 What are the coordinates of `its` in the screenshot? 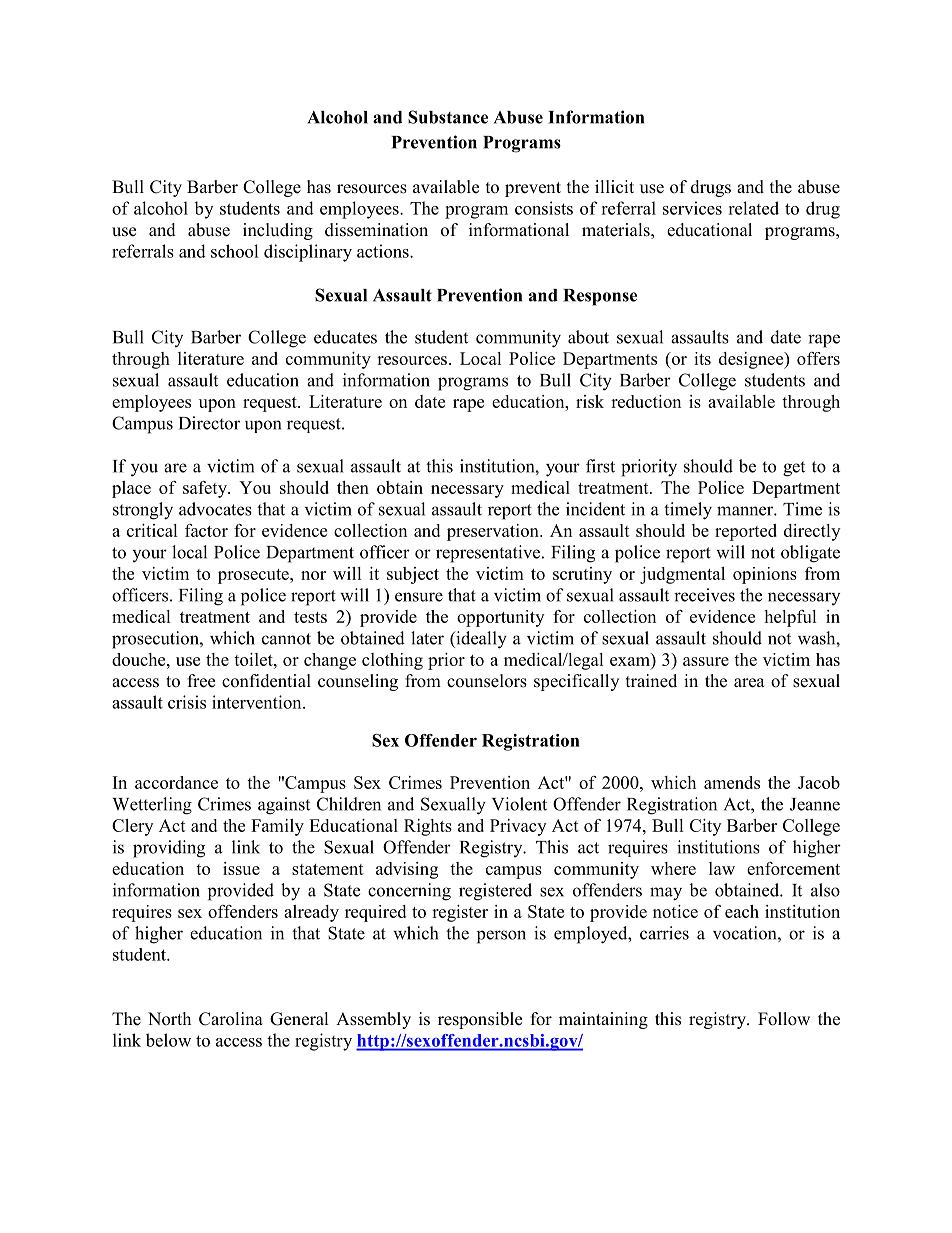 It's located at (702, 358).
